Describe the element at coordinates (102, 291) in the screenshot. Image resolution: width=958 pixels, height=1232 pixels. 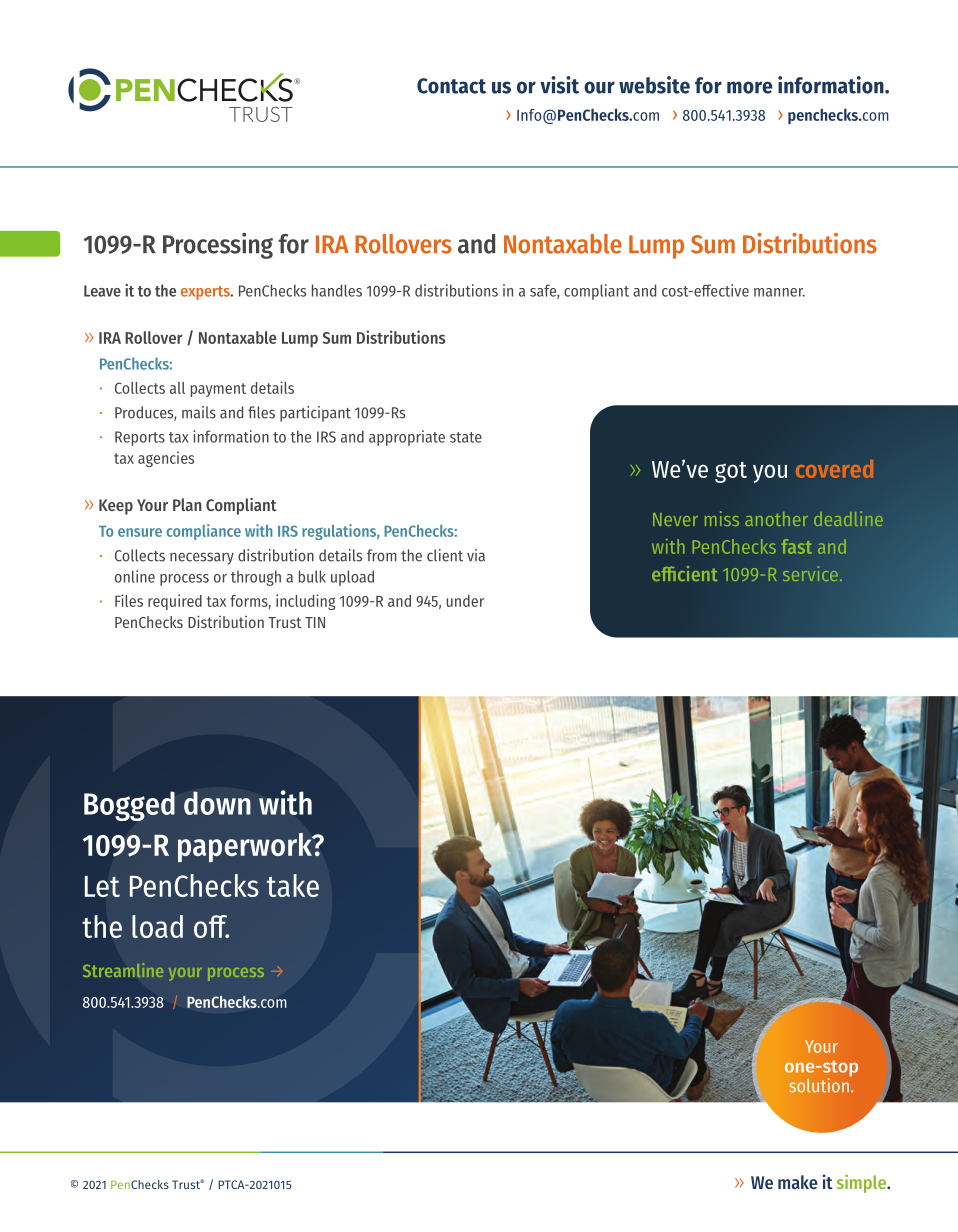
I see `Leave` at that location.
